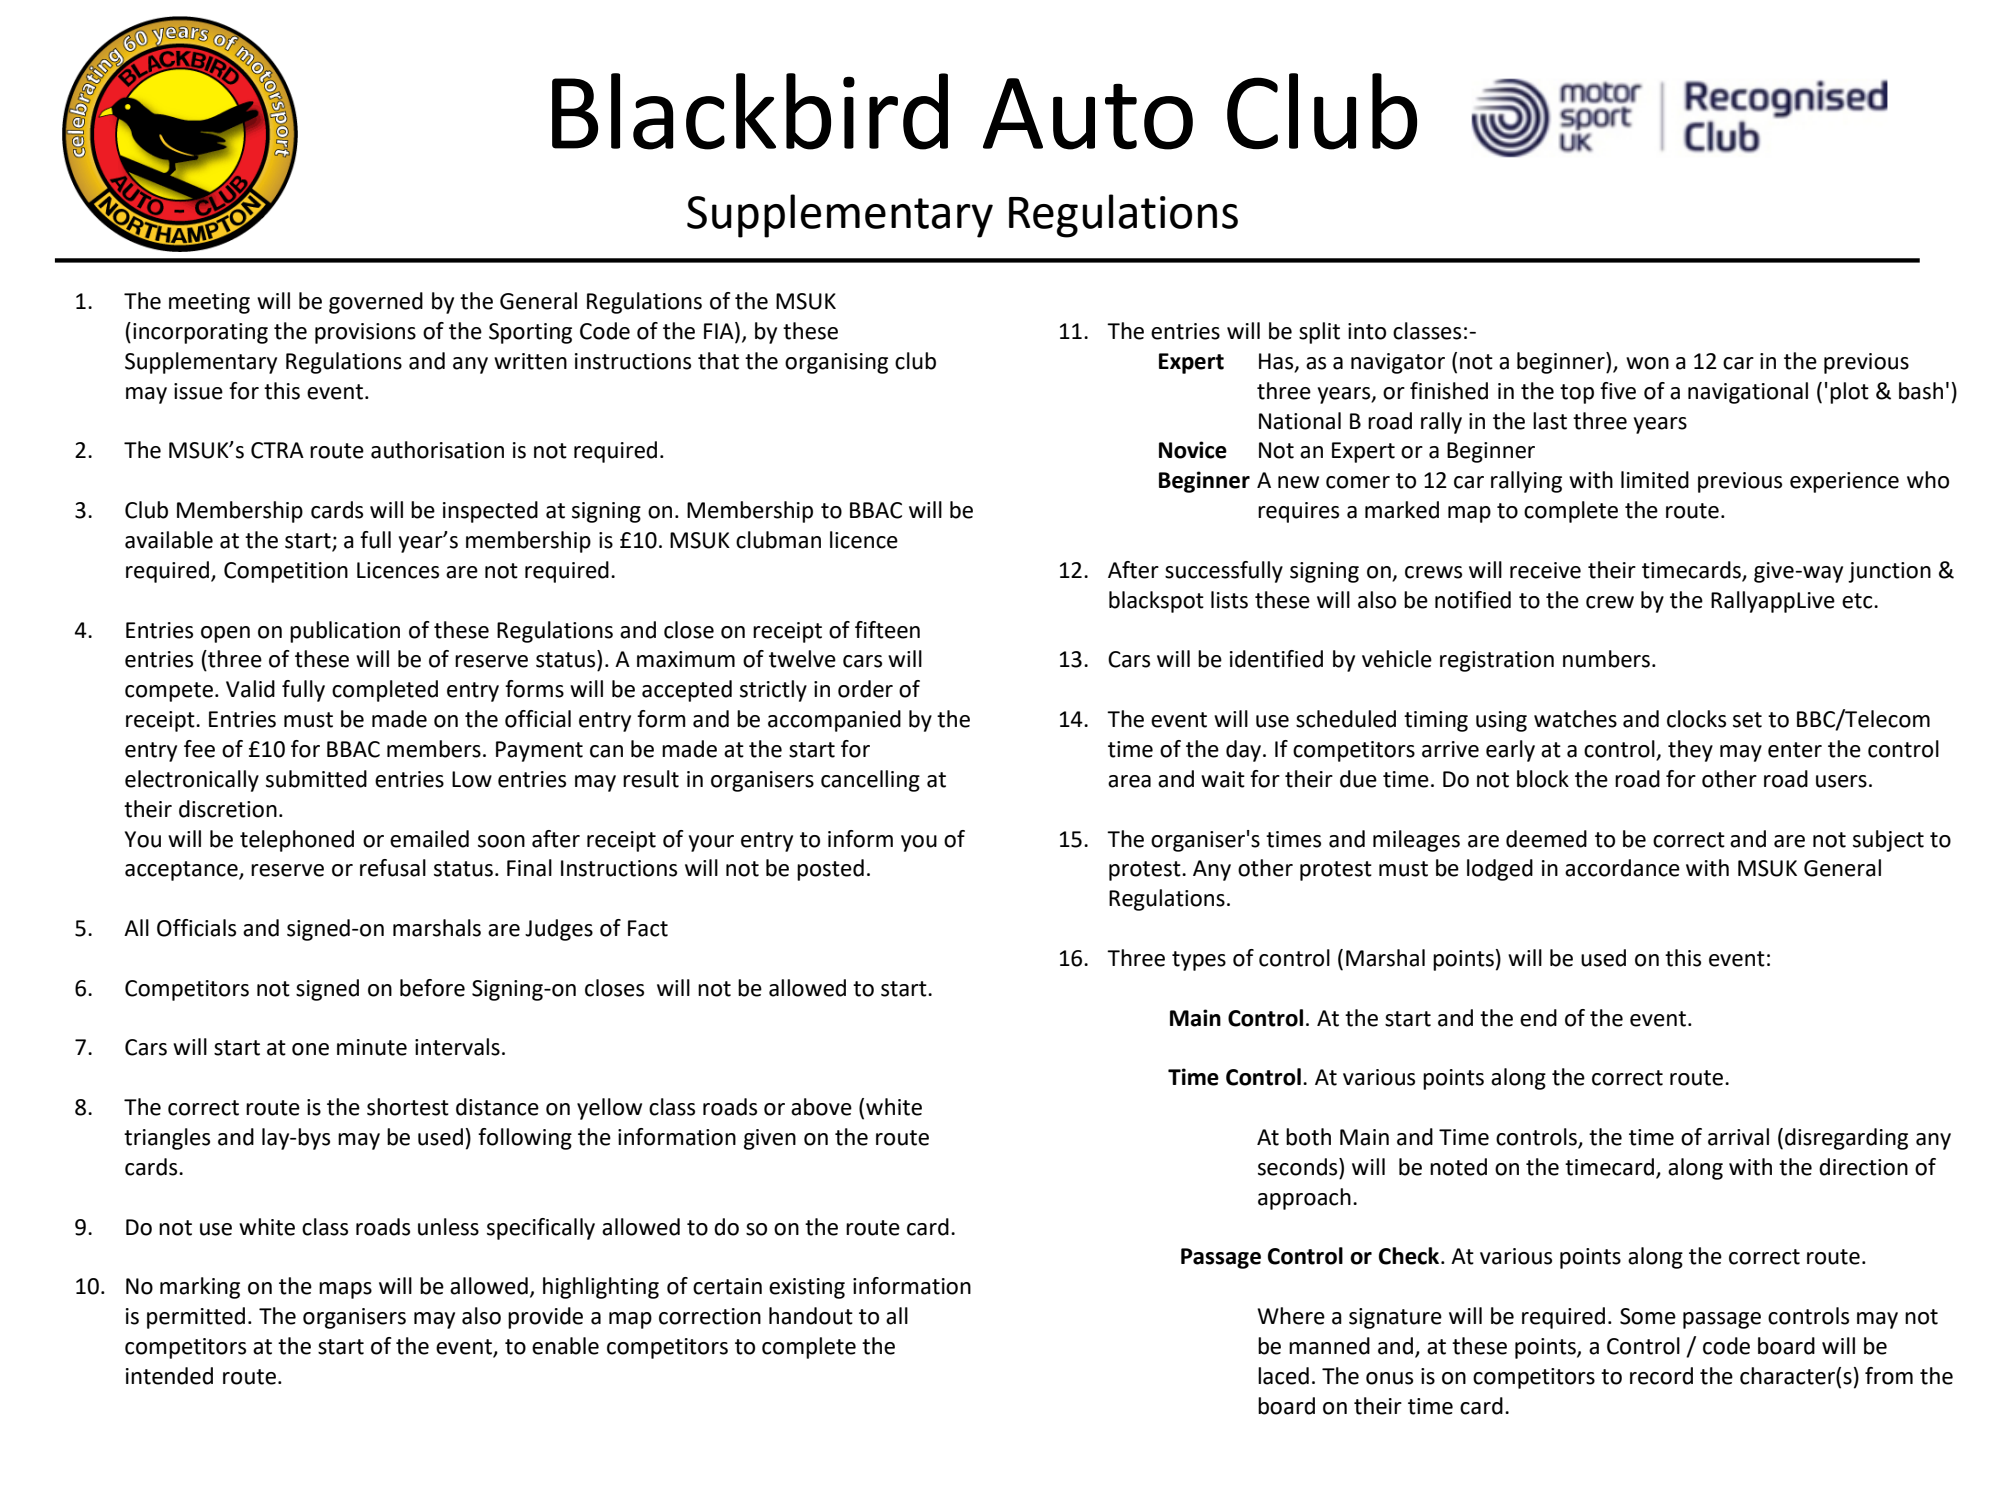  I want to click on Competition, so click(286, 572).
